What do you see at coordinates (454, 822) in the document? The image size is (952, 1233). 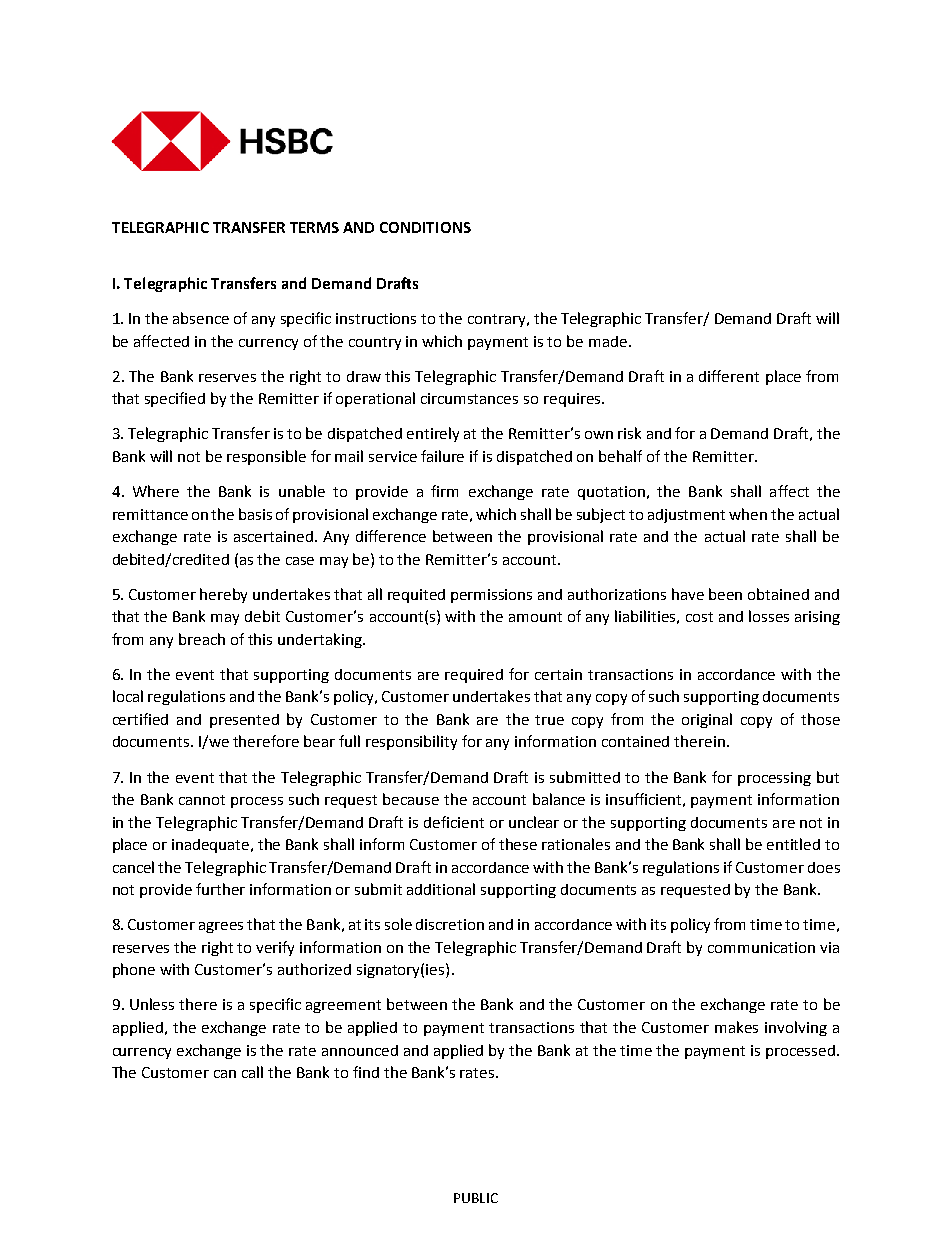 I see `deficient` at bounding box center [454, 822].
